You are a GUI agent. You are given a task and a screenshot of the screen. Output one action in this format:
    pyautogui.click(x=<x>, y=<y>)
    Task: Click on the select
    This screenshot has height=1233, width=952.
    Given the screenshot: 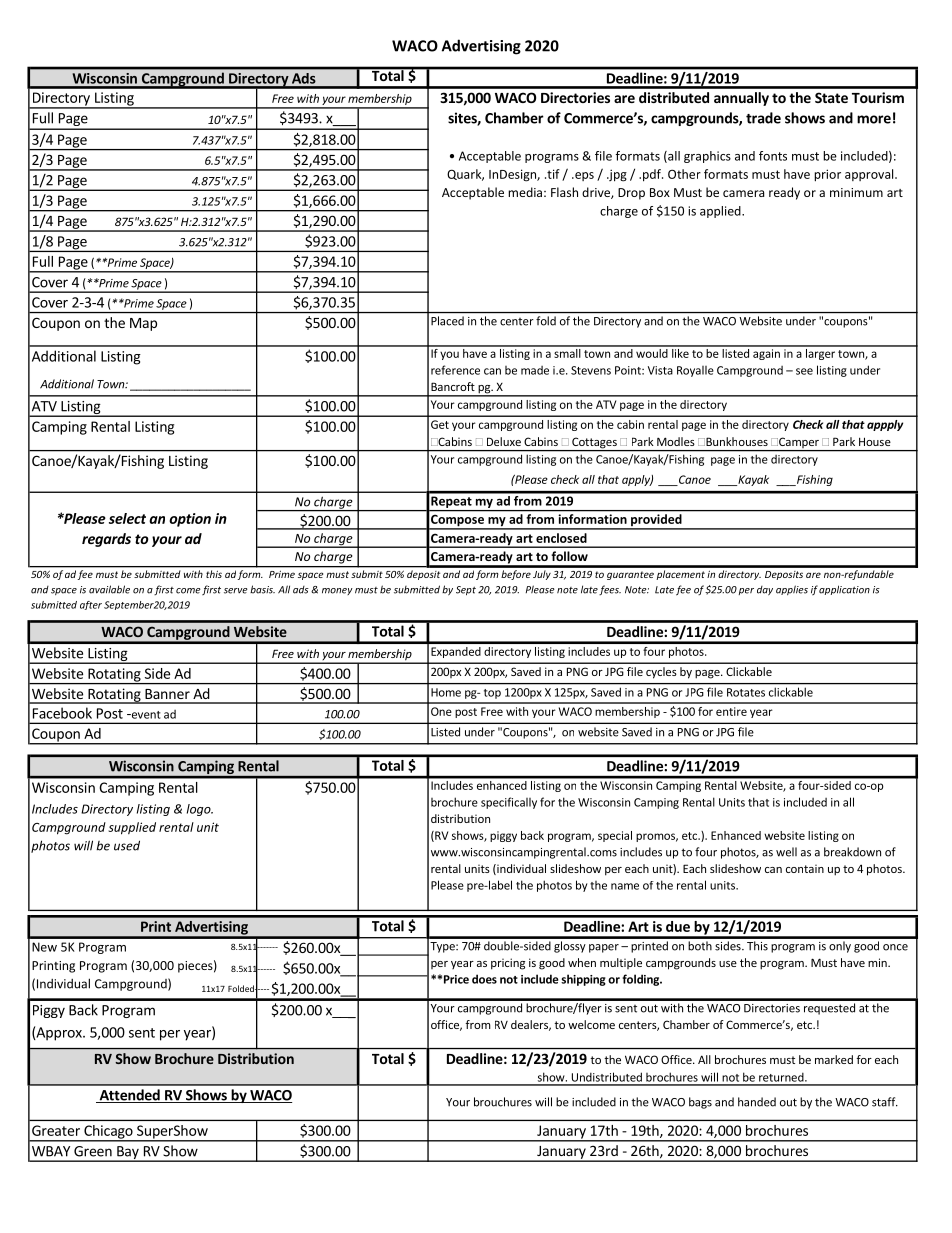 What is the action you would take?
    pyautogui.click(x=127, y=518)
